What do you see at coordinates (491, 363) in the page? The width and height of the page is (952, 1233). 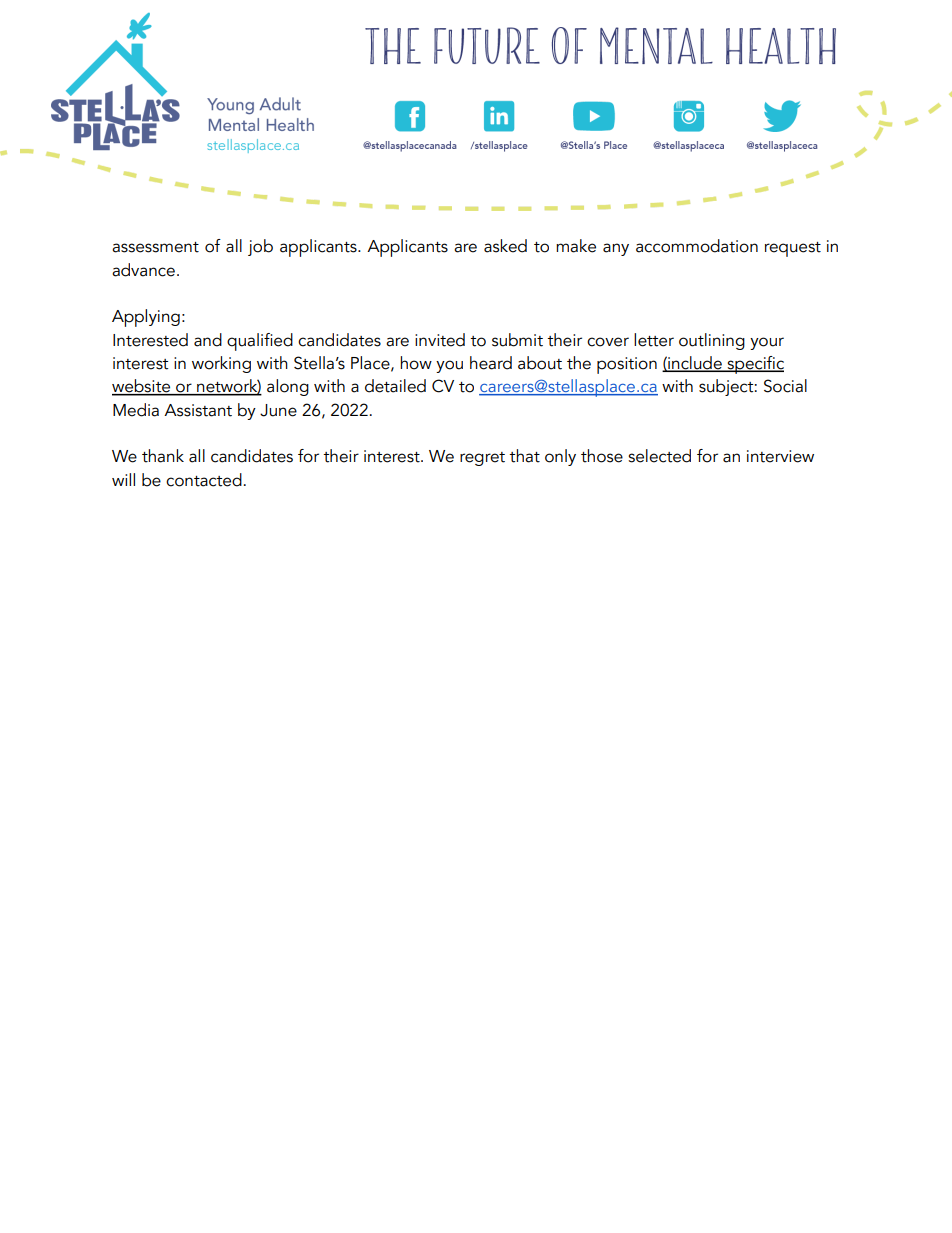 I see `heard` at bounding box center [491, 363].
